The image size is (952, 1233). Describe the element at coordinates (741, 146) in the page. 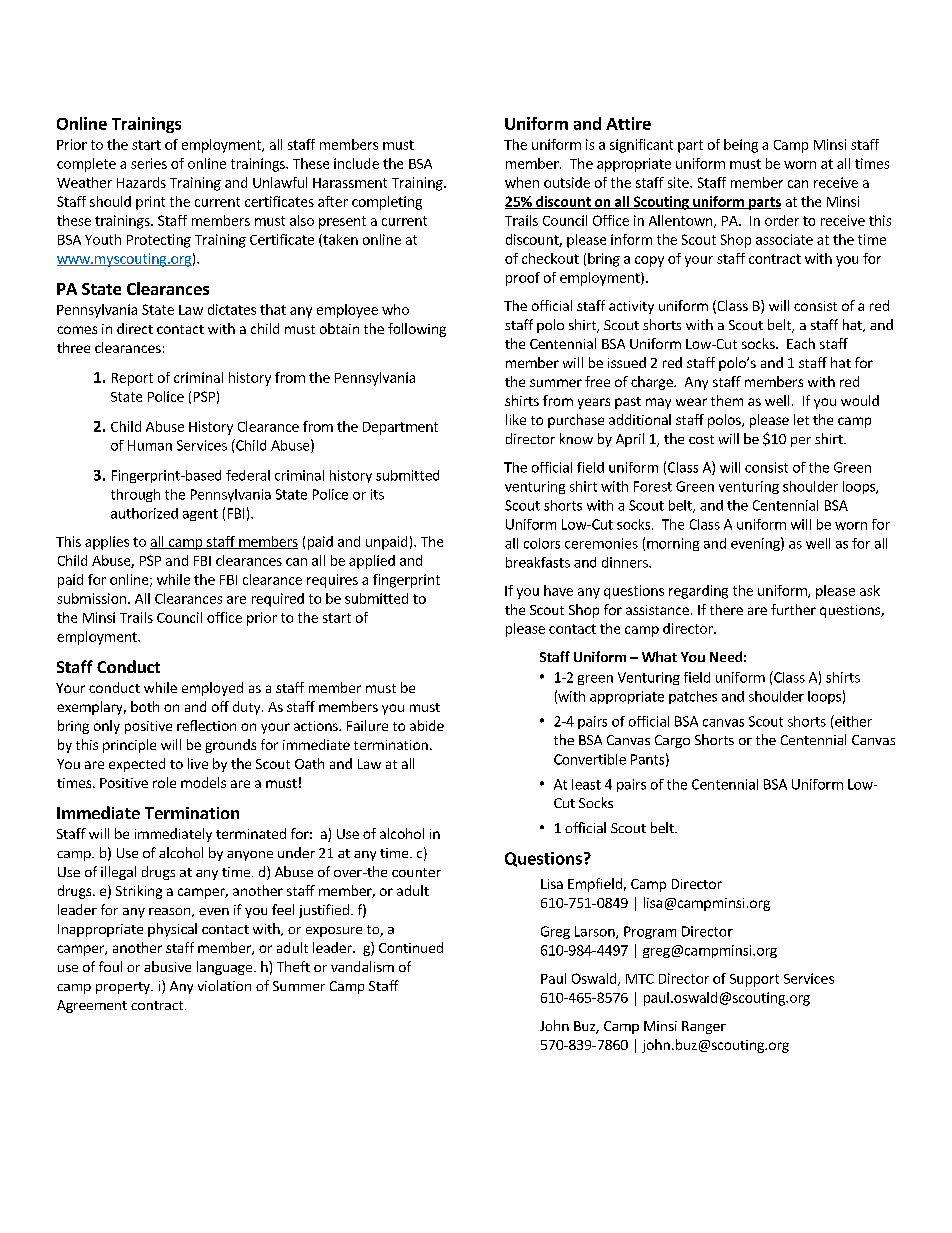

I see `being` at that location.
